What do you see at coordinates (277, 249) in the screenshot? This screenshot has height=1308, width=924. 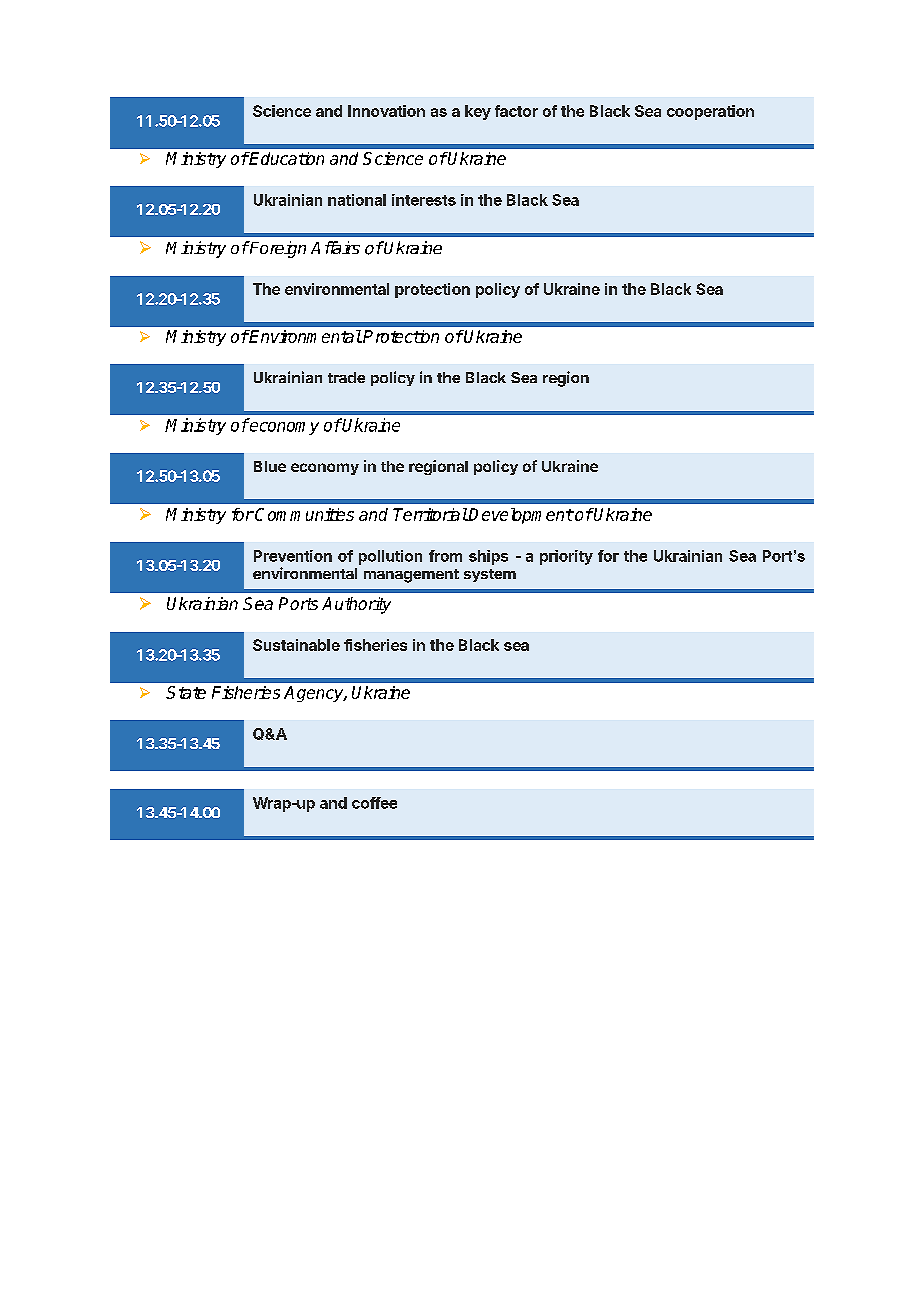 I see `Foreign` at bounding box center [277, 249].
